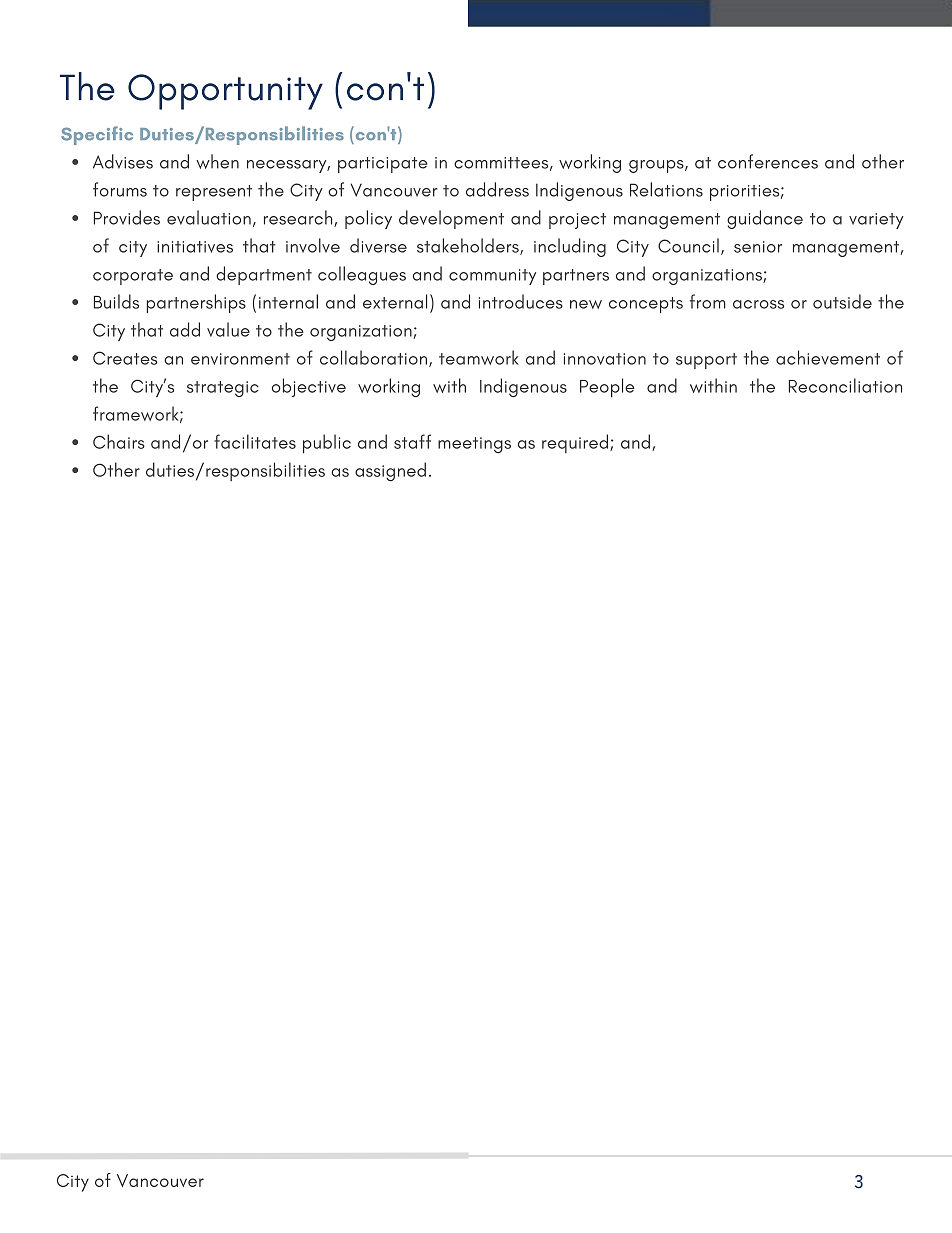 The image size is (952, 1233). Describe the element at coordinates (758, 247) in the image. I see `senior` at that location.
